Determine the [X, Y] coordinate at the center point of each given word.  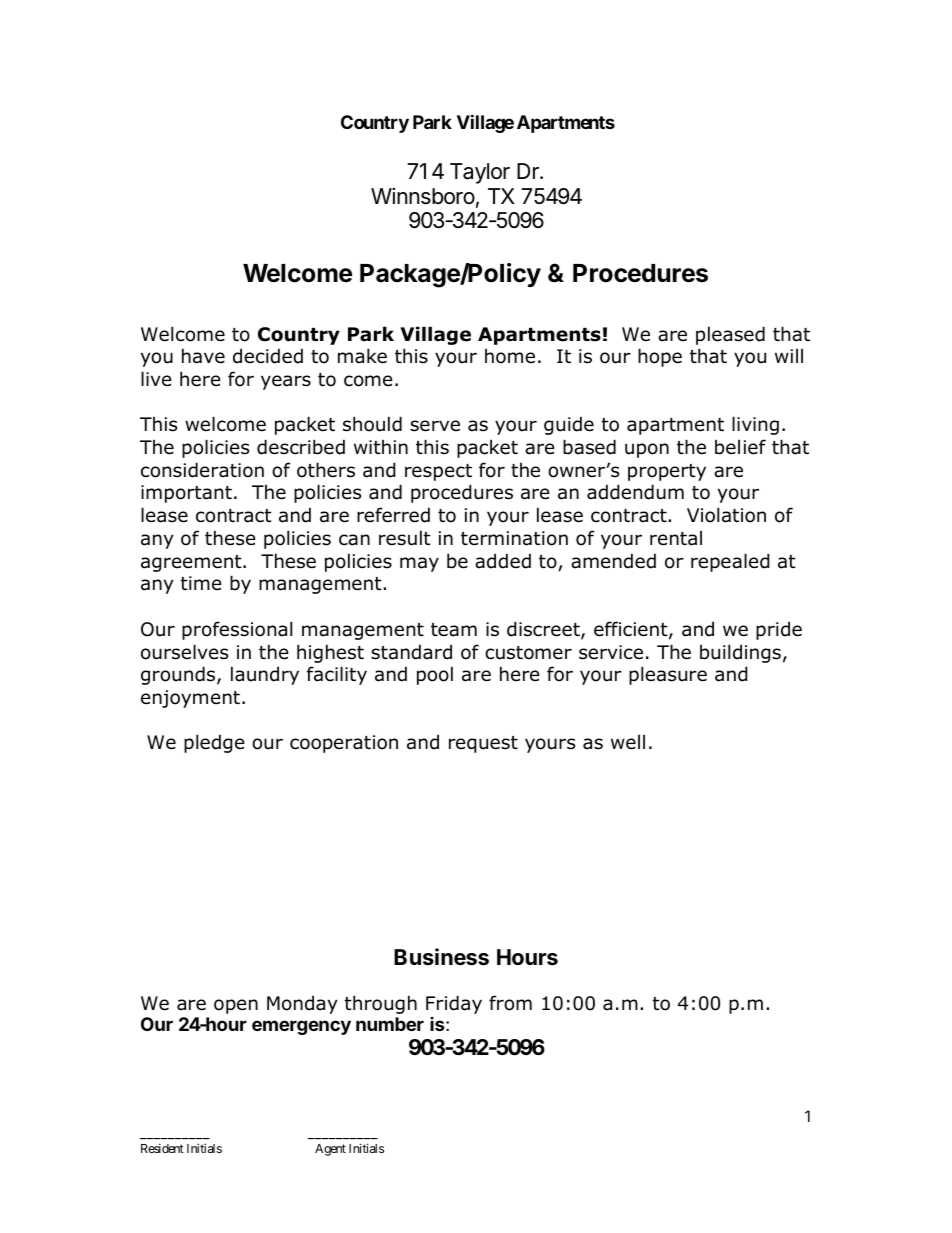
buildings [740, 653]
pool [435, 675]
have [203, 356]
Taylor [480, 173]
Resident [162, 1148]
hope [660, 357]
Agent [330, 1150]
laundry [265, 675]
